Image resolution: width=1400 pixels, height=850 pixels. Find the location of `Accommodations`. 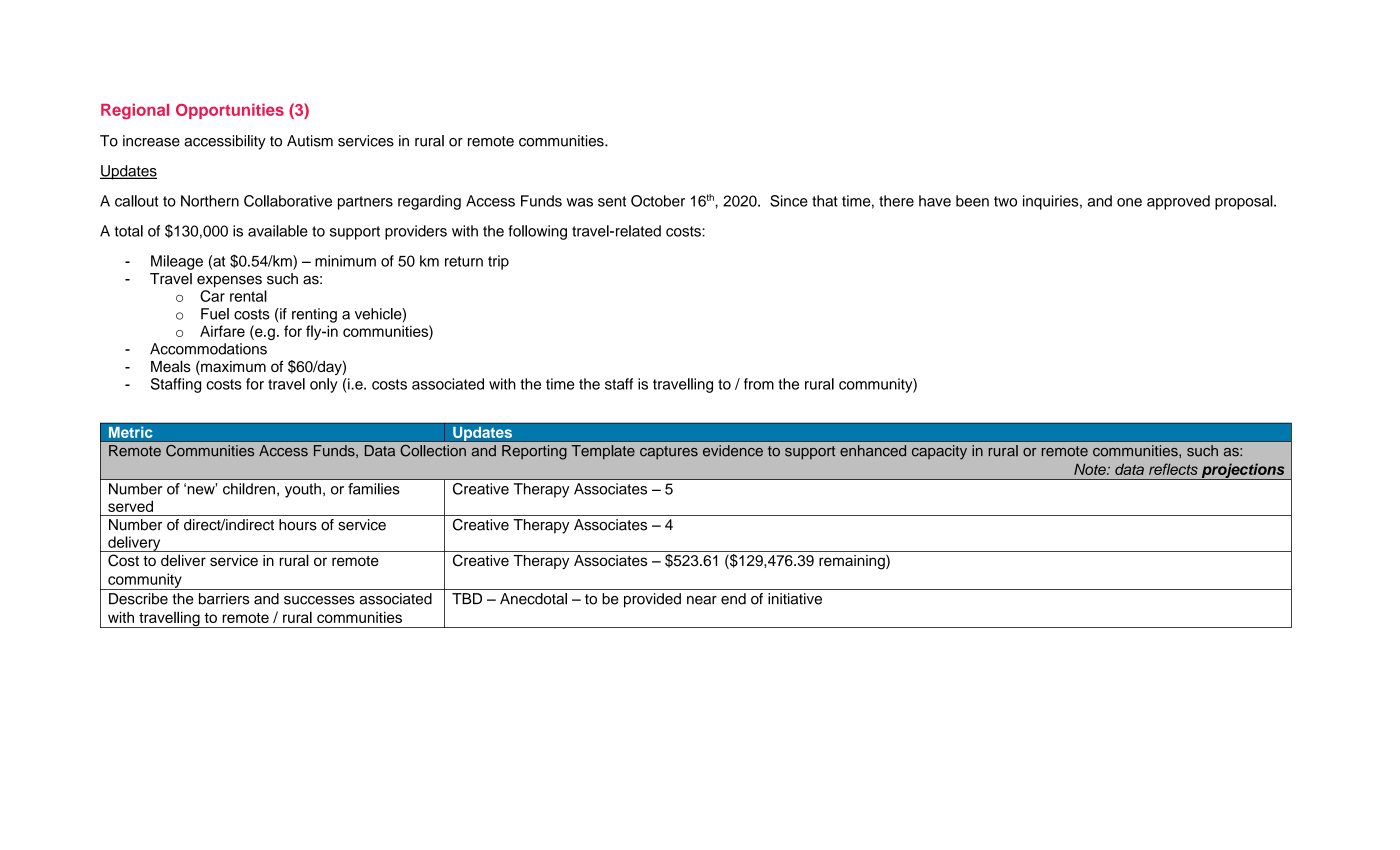

Accommodations is located at coordinates (208, 349).
